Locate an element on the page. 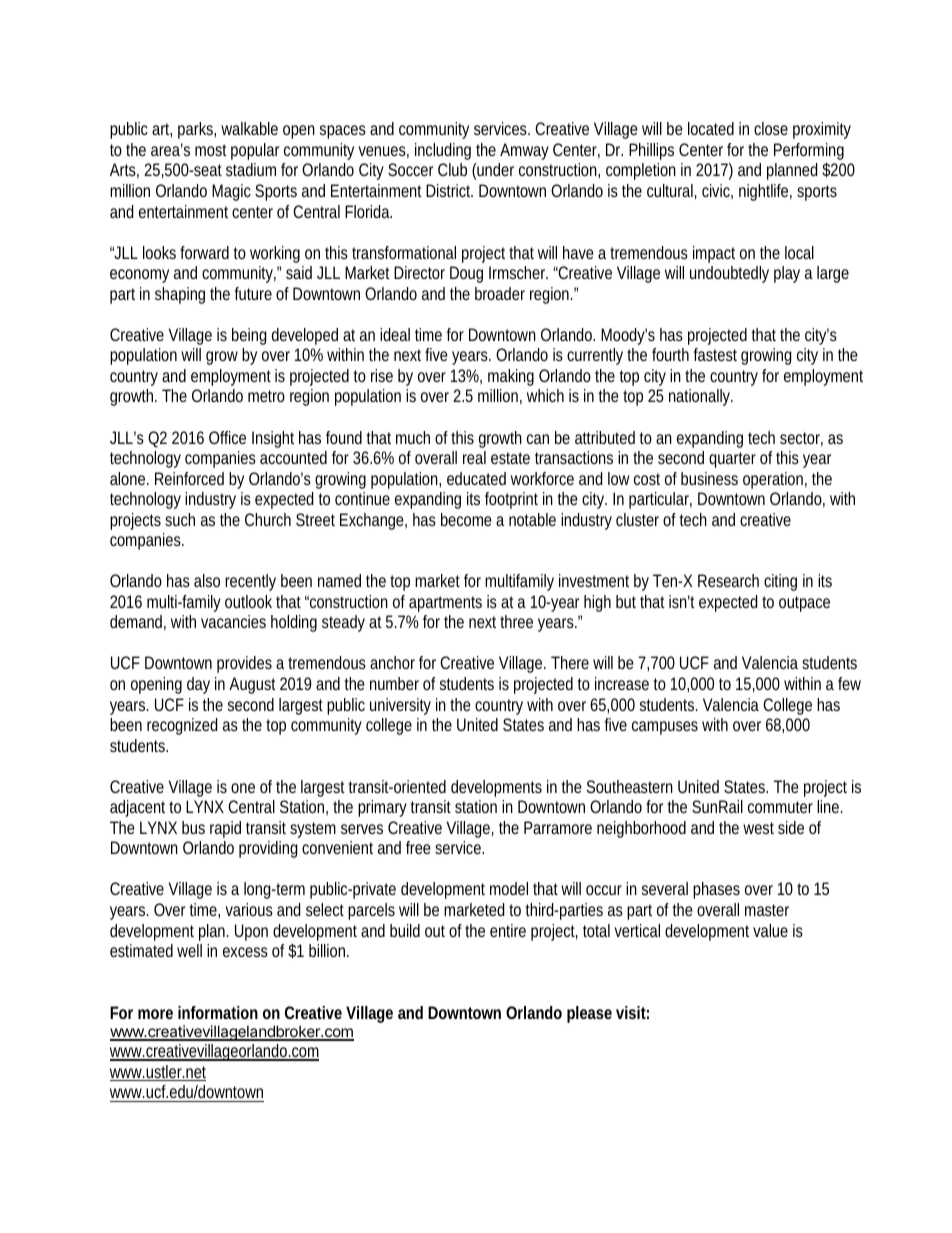 The image size is (952, 1233). most is located at coordinates (211, 150).
